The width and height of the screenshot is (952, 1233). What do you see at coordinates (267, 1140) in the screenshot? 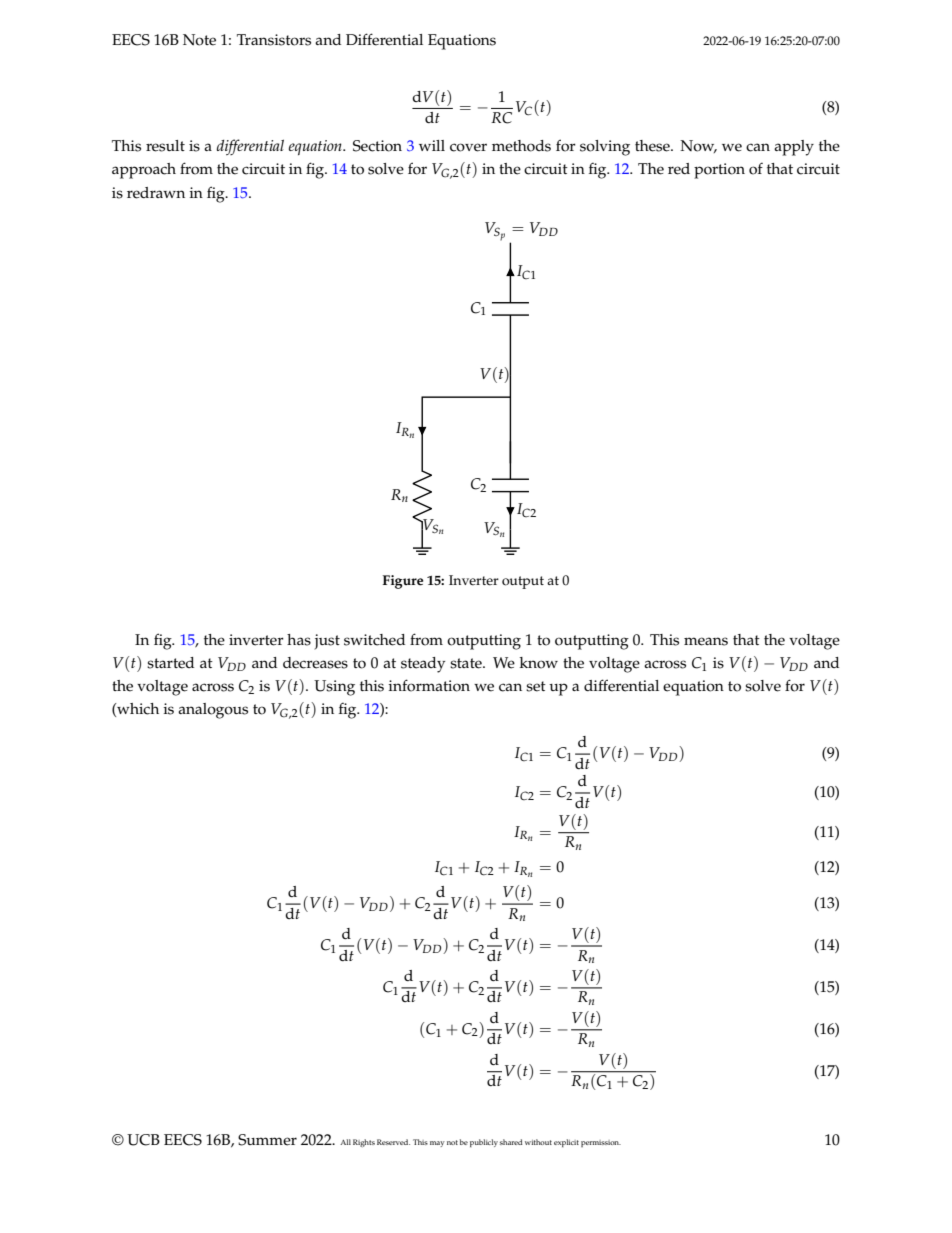
I see `Summer` at bounding box center [267, 1140].
